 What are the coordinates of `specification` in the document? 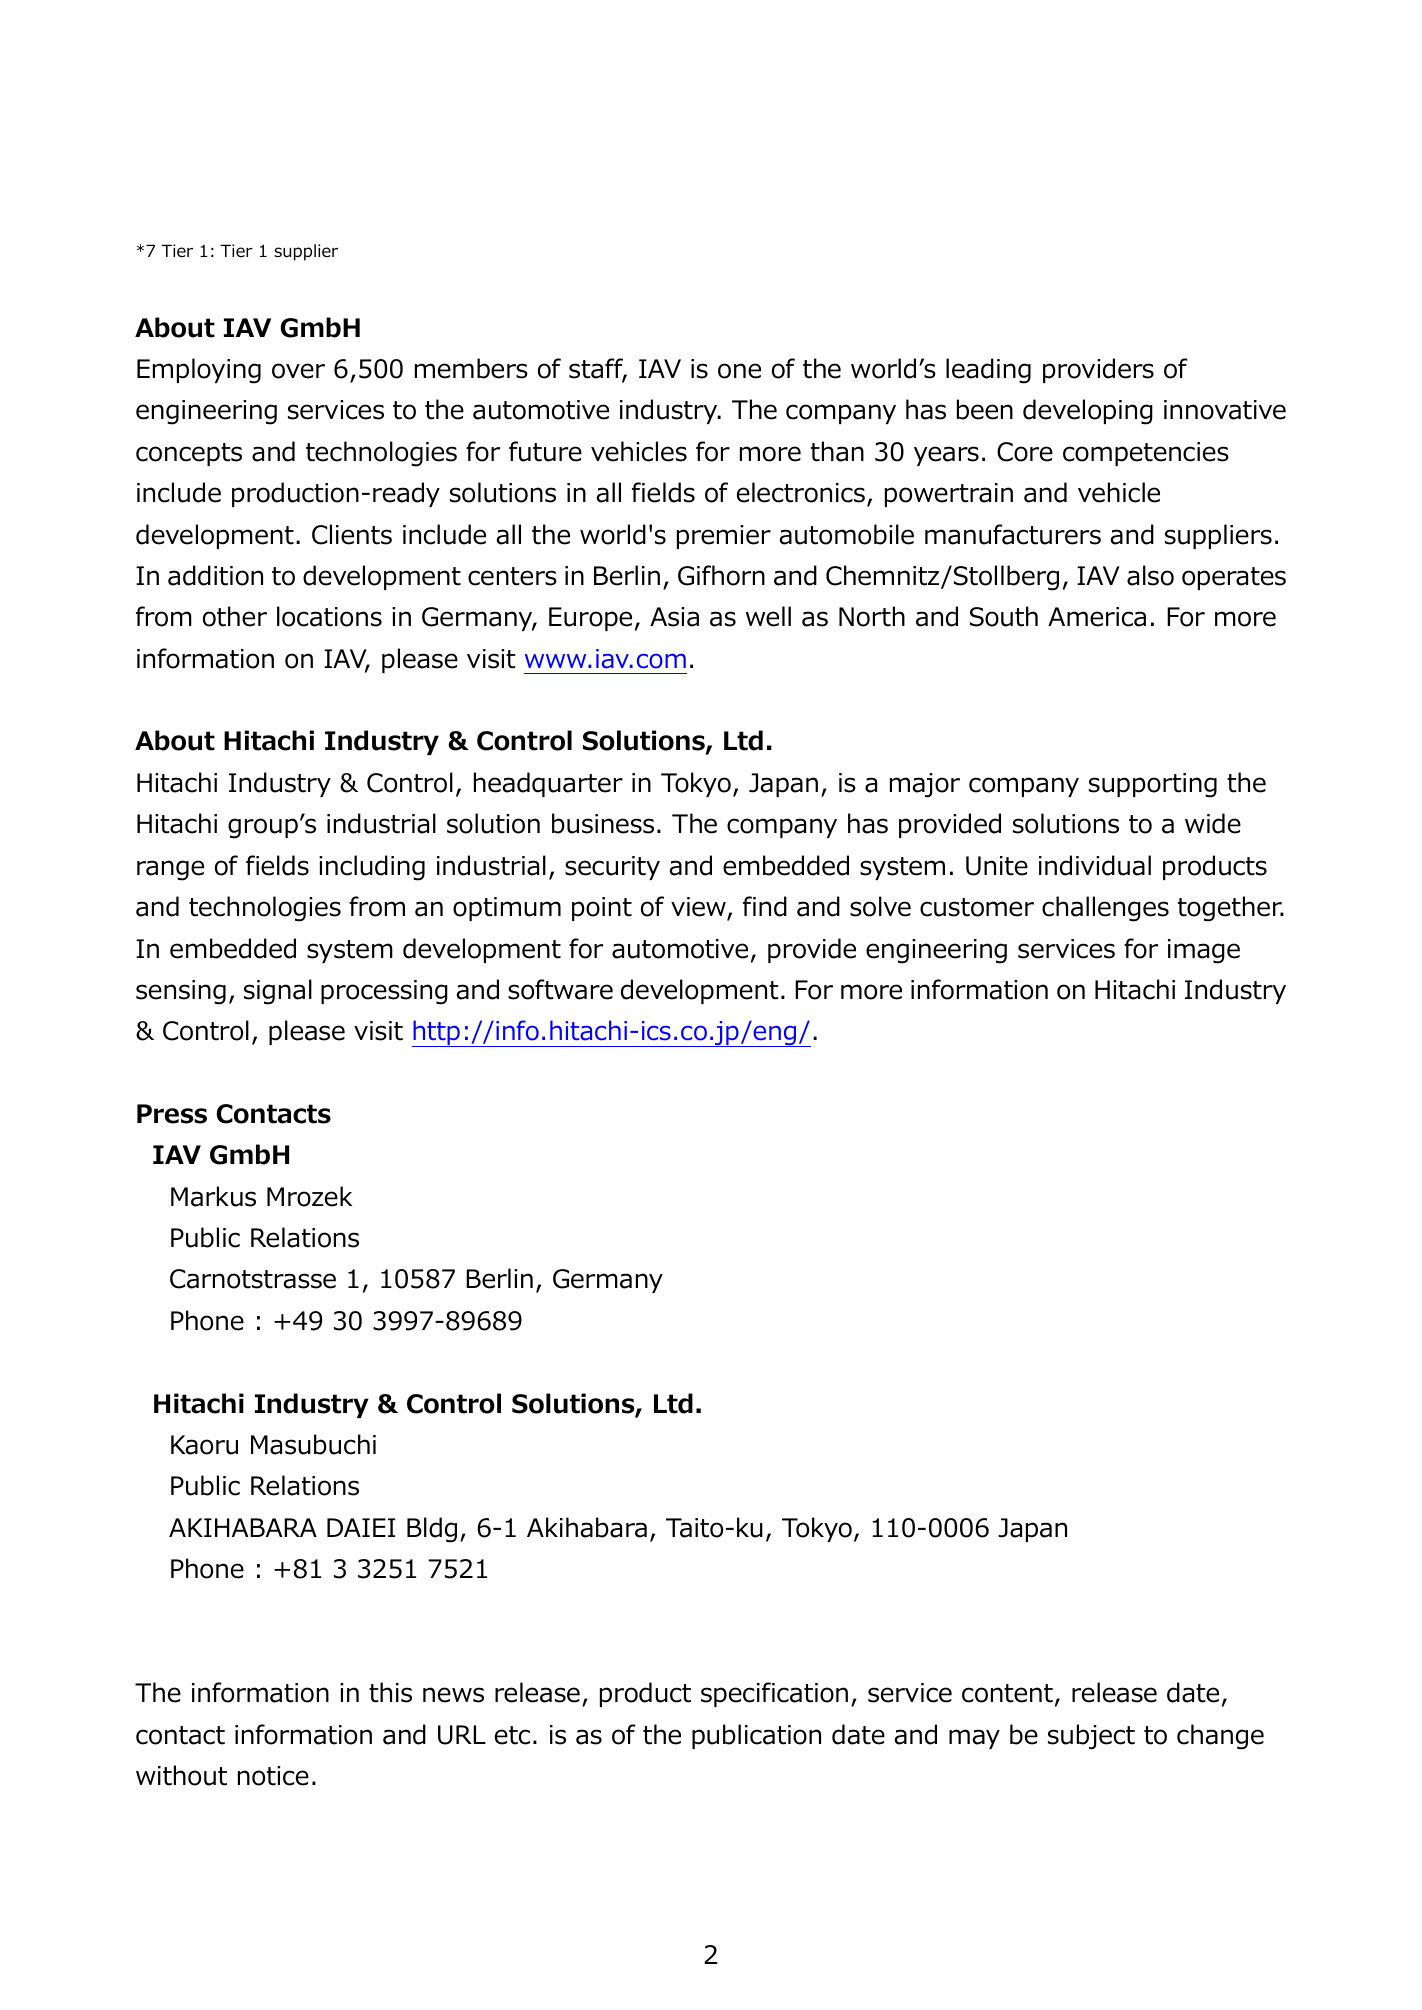 It's located at (774, 1694).
